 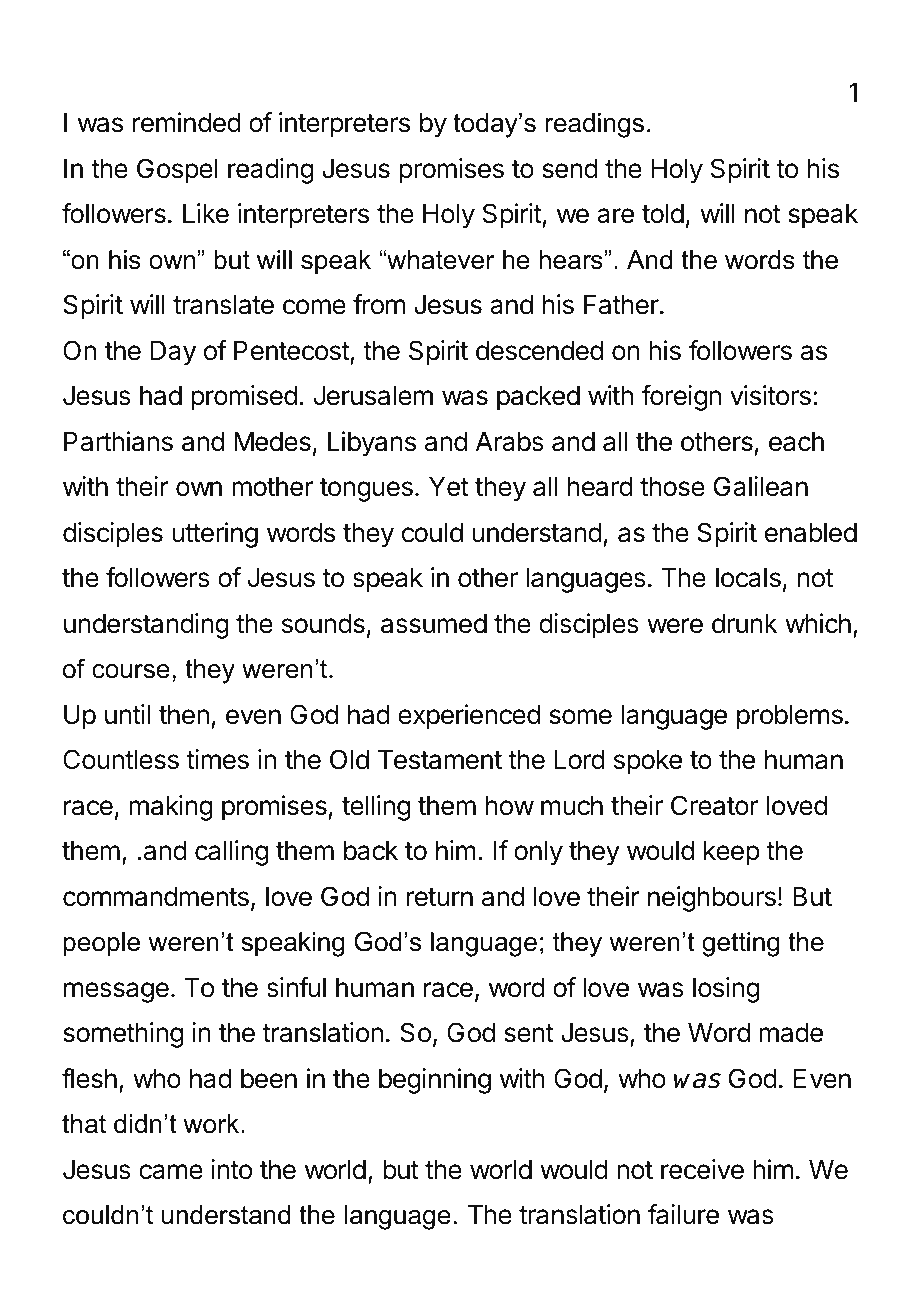 What do you see at coordinates (570, 169) in the image?
I see `send` at bounding box center [570, 169].
